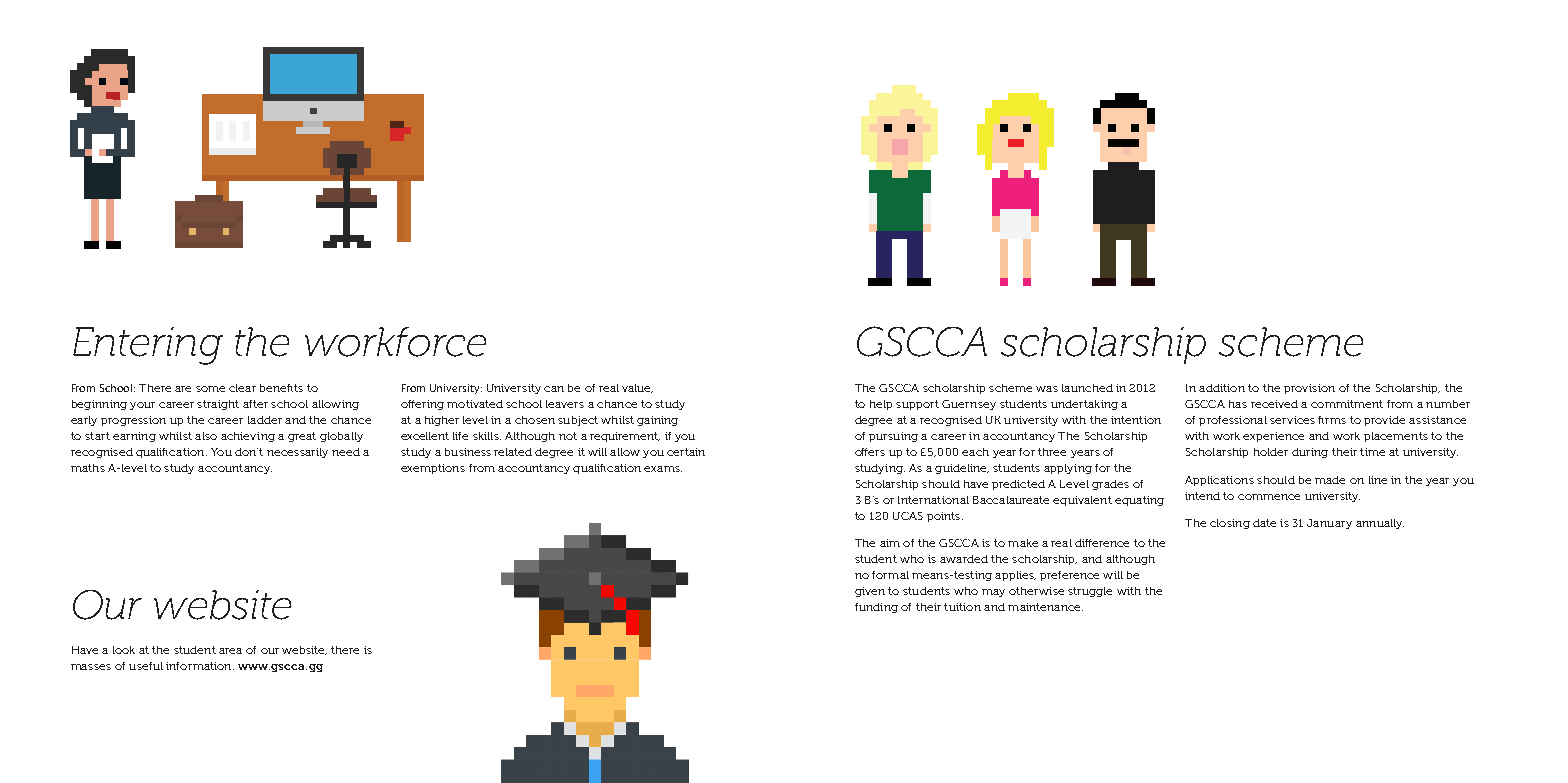  Describe the element at coordinates (686, 452) in the screenshot. I see `certain` at that location.
